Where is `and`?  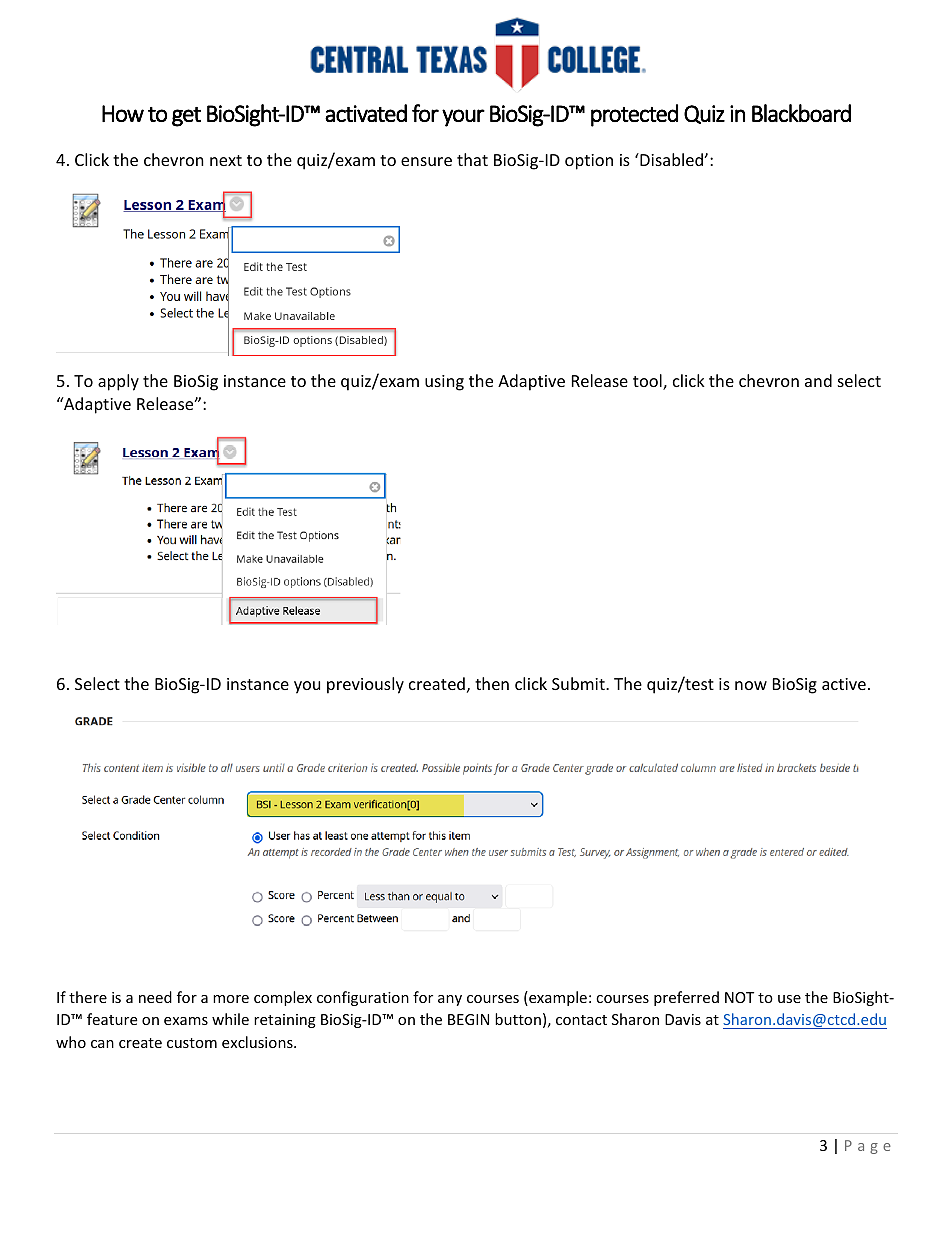 and is located at coordinates (818, 380).
